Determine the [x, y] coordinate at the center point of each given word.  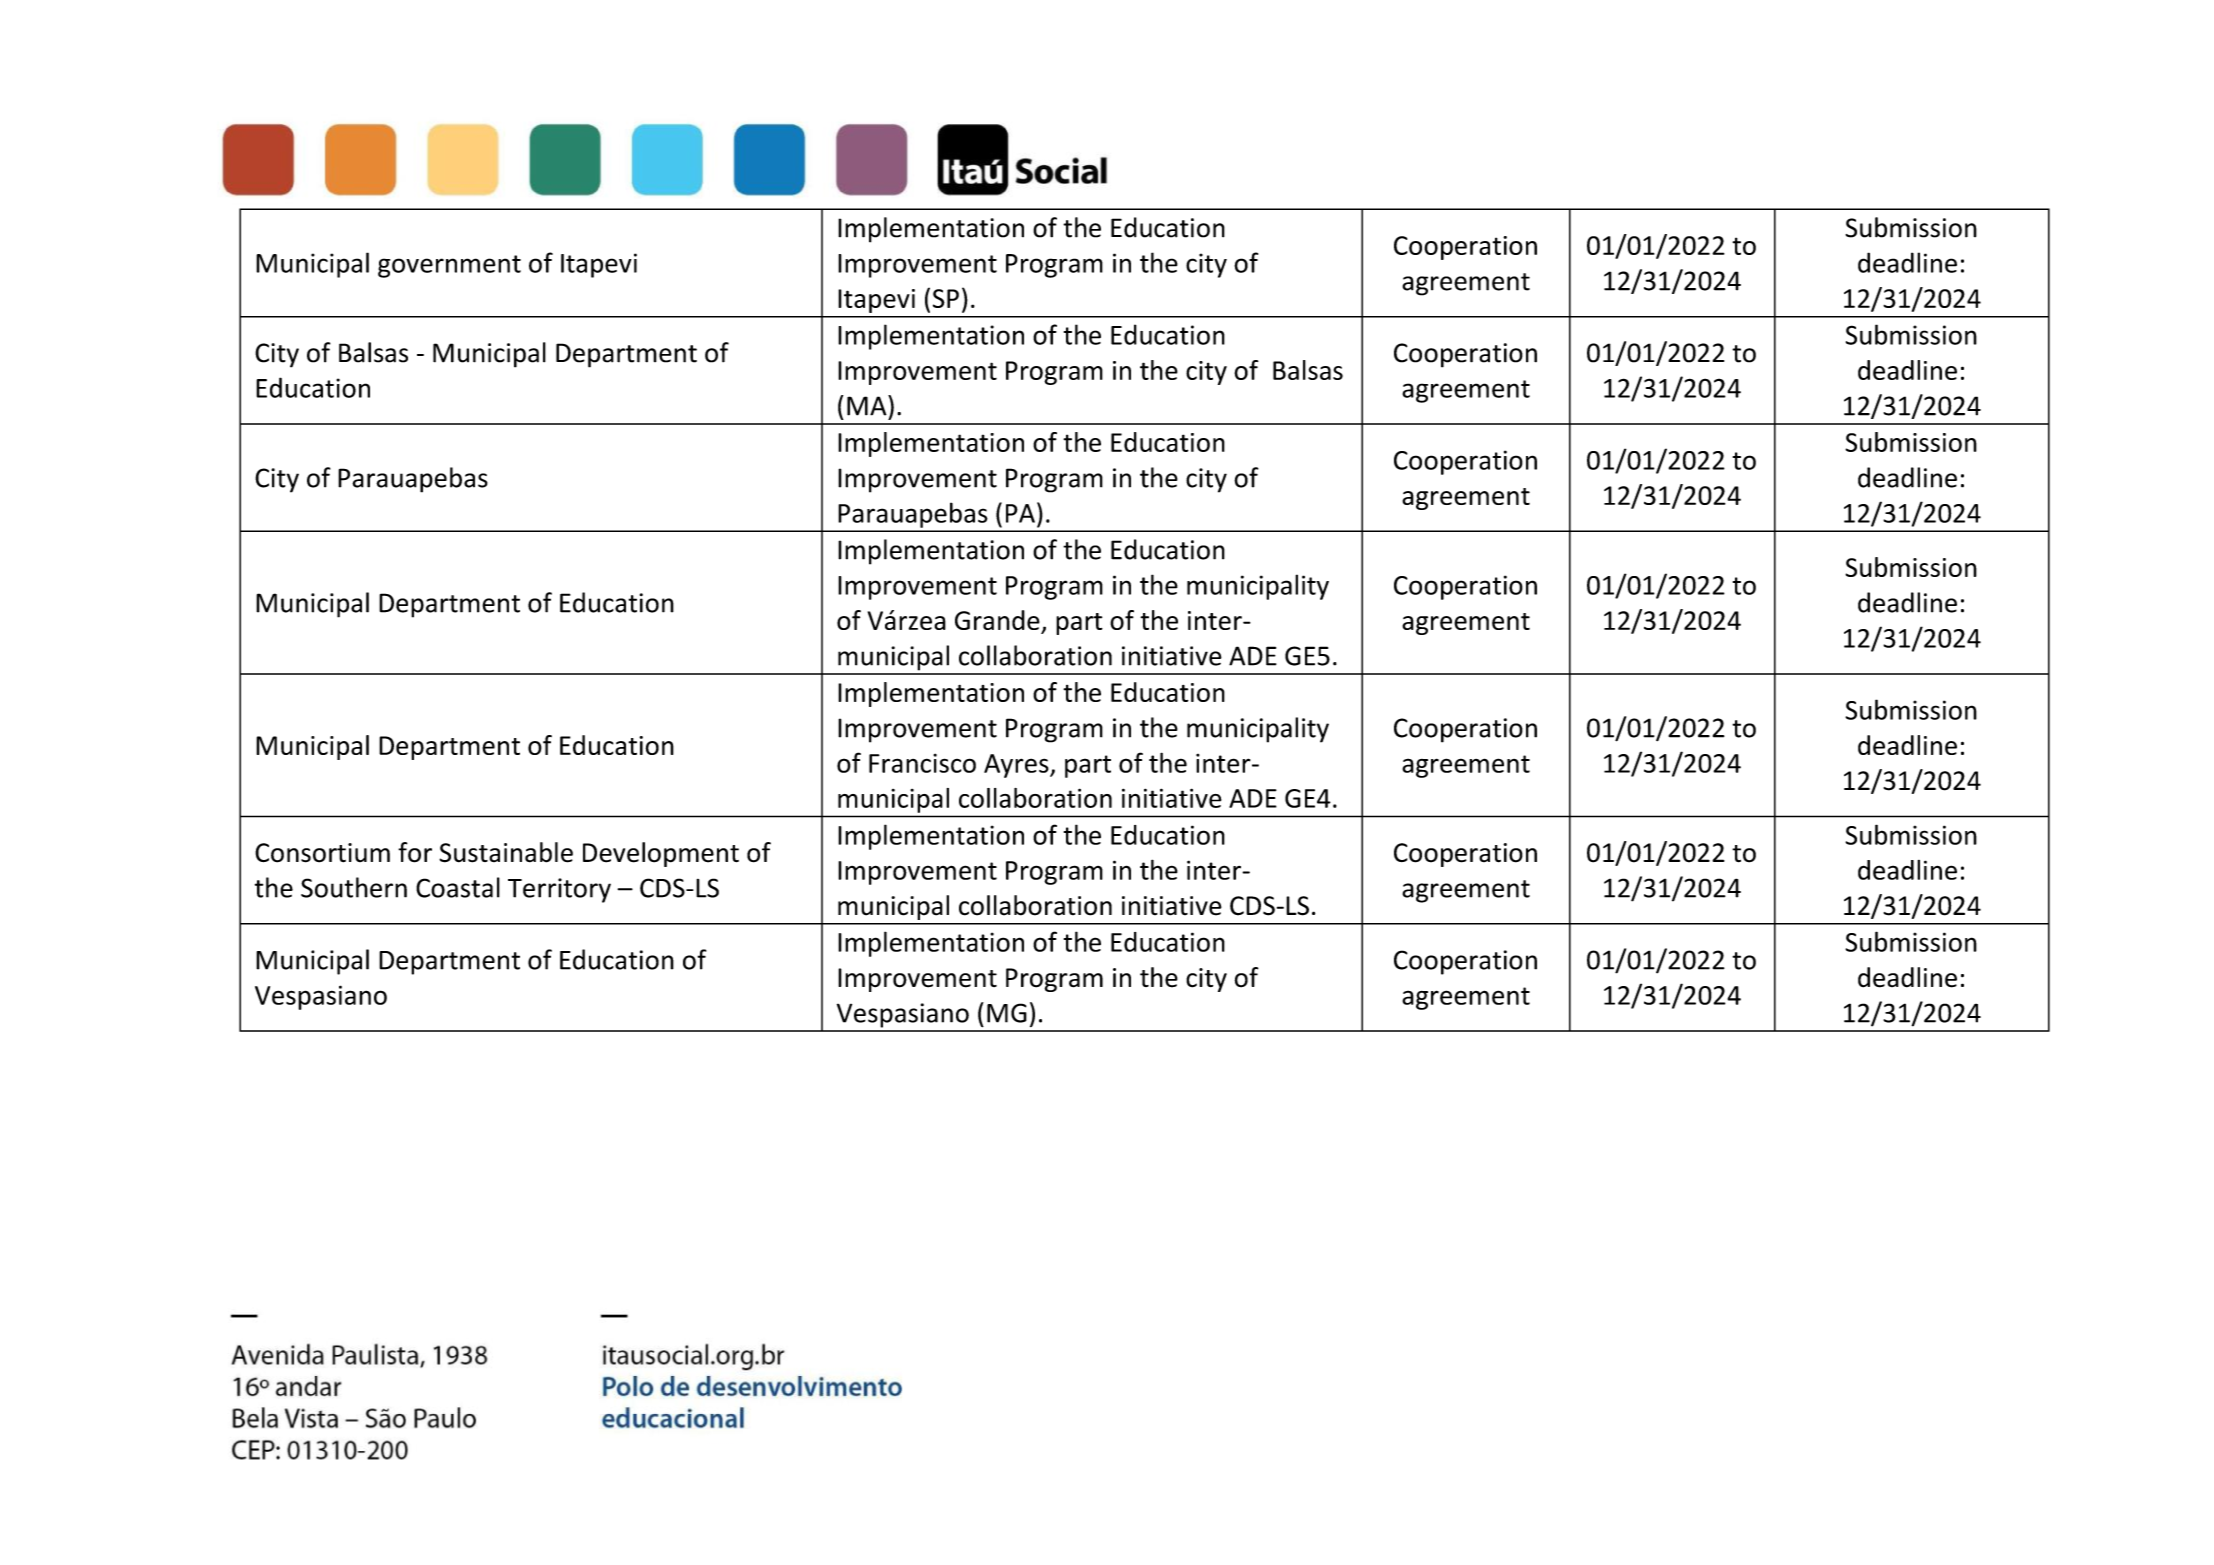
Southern [354, 887]
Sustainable [506, 852]
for [415, 852]
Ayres [1017, 766]
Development [661, 854]
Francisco [922, 763]
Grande [997, 620]
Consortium [322, 853]
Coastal [458, 887]
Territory [559, 890]
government [449, 266]
